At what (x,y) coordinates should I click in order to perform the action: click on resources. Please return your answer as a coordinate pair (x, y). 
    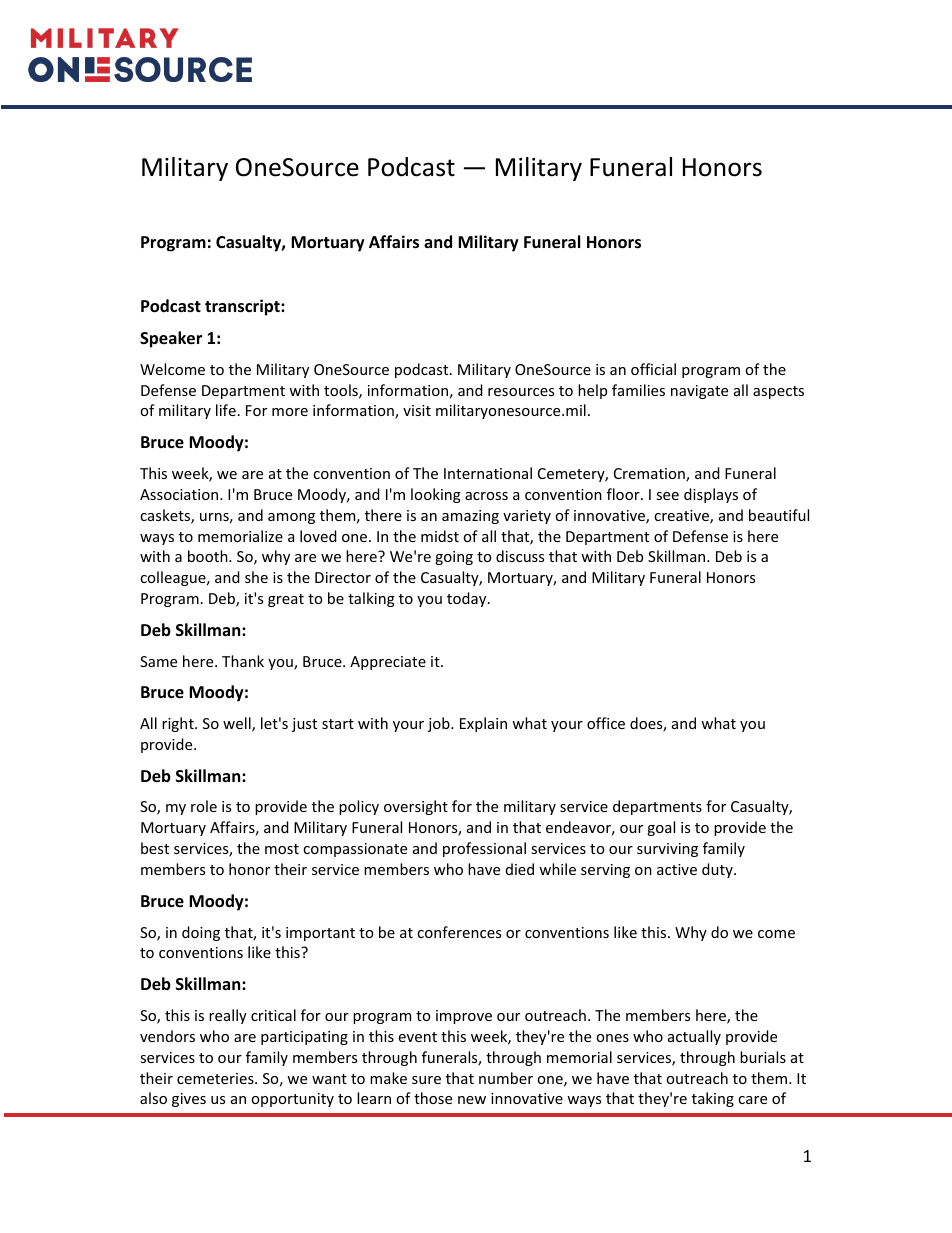
    Looking at the image, I should click on (521, 392).
